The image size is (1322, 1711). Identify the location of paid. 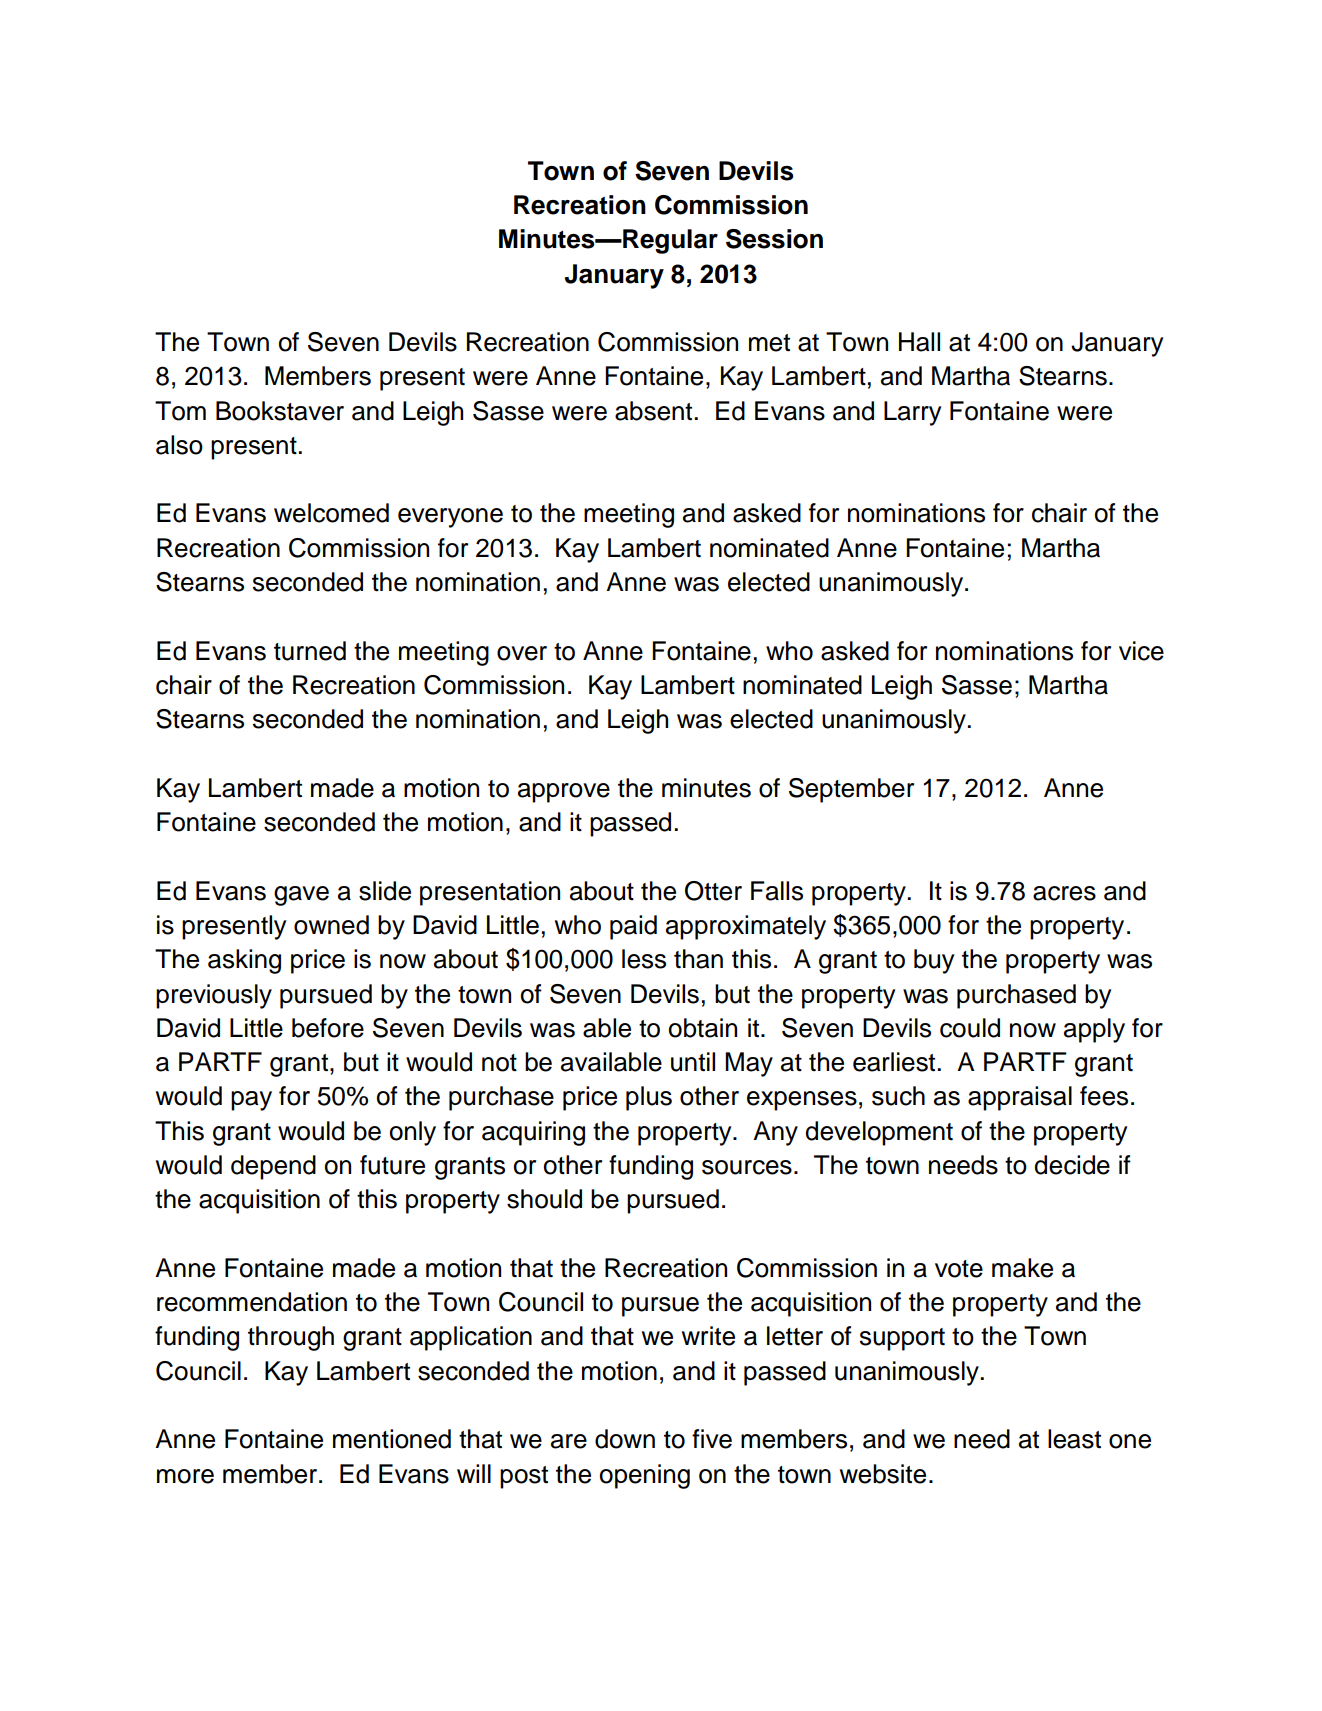
(633, 927).
